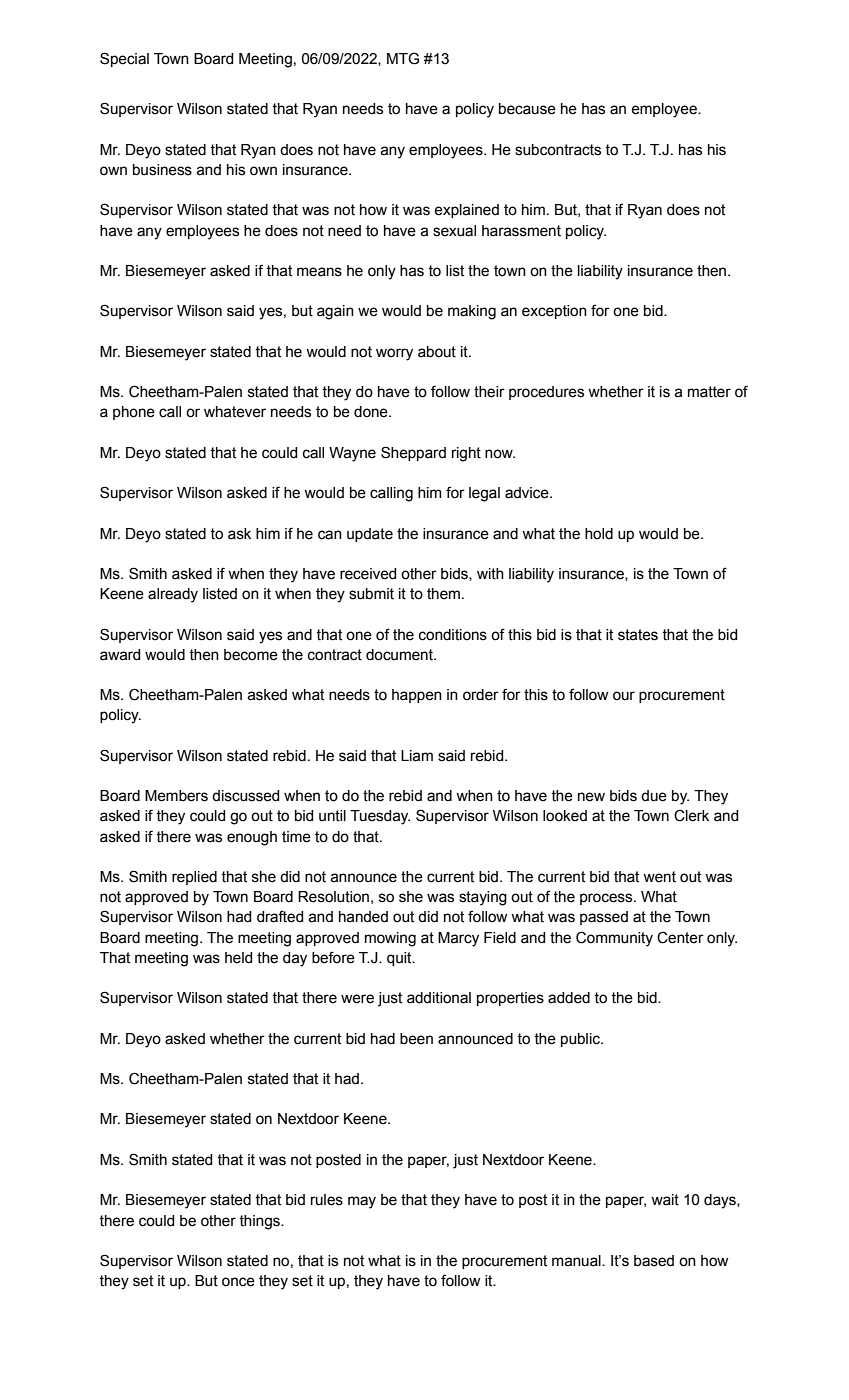  Describe the element at coordinates (124, 59) in the image. I see `Special` at that location.
